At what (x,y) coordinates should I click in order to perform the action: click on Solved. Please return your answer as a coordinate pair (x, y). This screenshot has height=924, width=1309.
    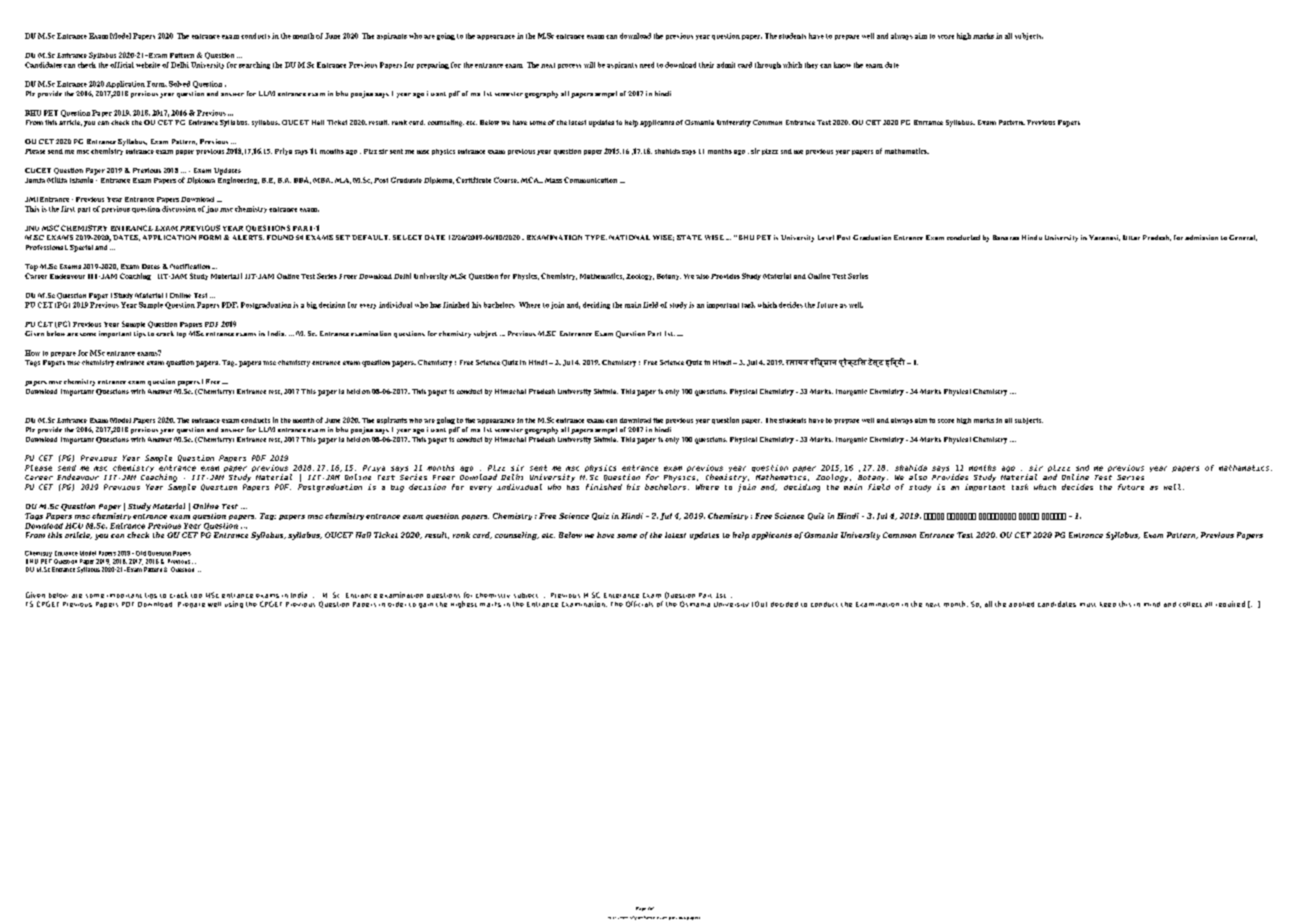
    Looking at the image, I should click on (179, 84).
